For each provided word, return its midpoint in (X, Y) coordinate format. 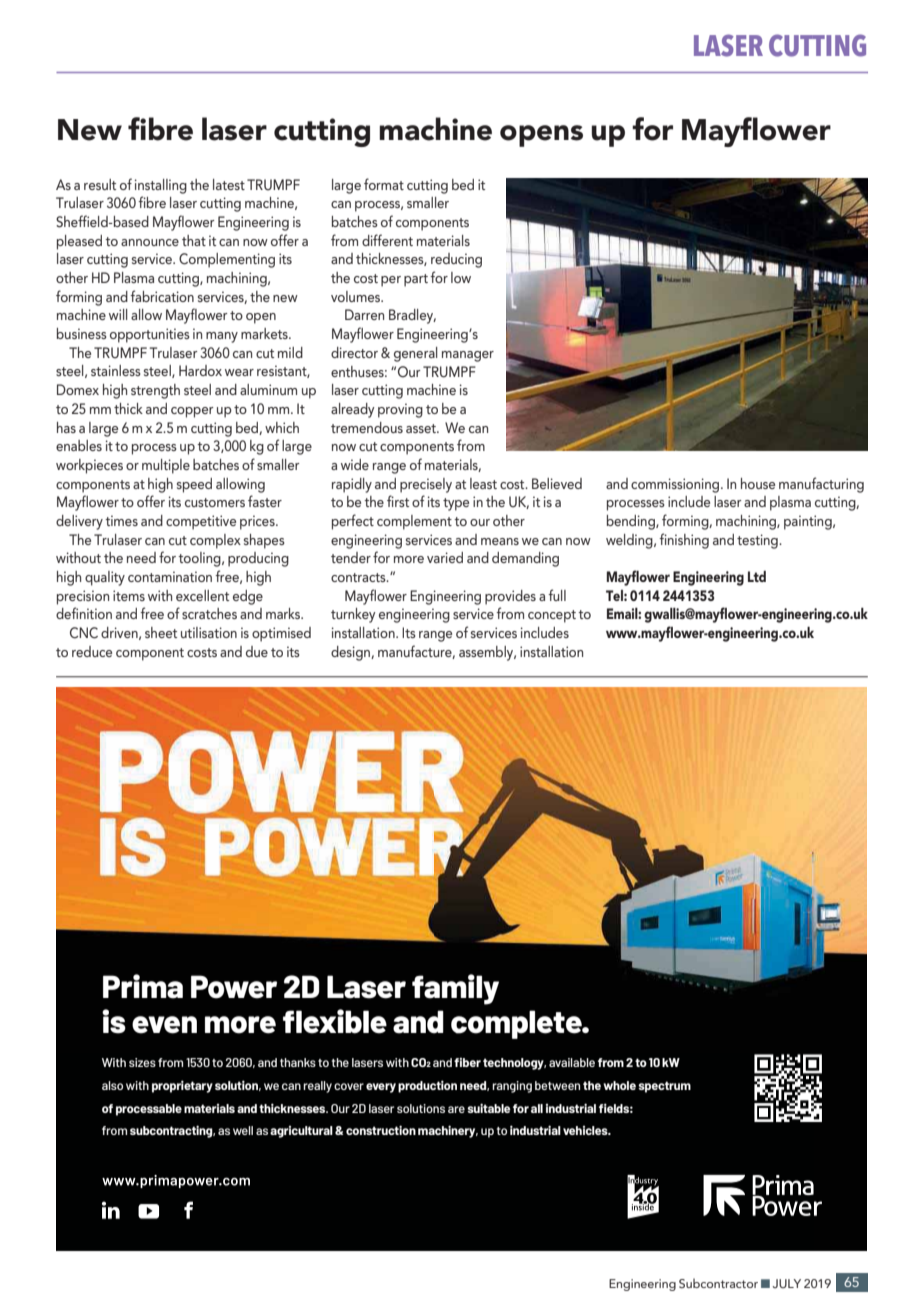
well (243, 1130)
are (456, 1109)
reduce (92, 651)
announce (150, 242)
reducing (456, 260)
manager (468, 356)
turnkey (353, 615)
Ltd (757, 576)
